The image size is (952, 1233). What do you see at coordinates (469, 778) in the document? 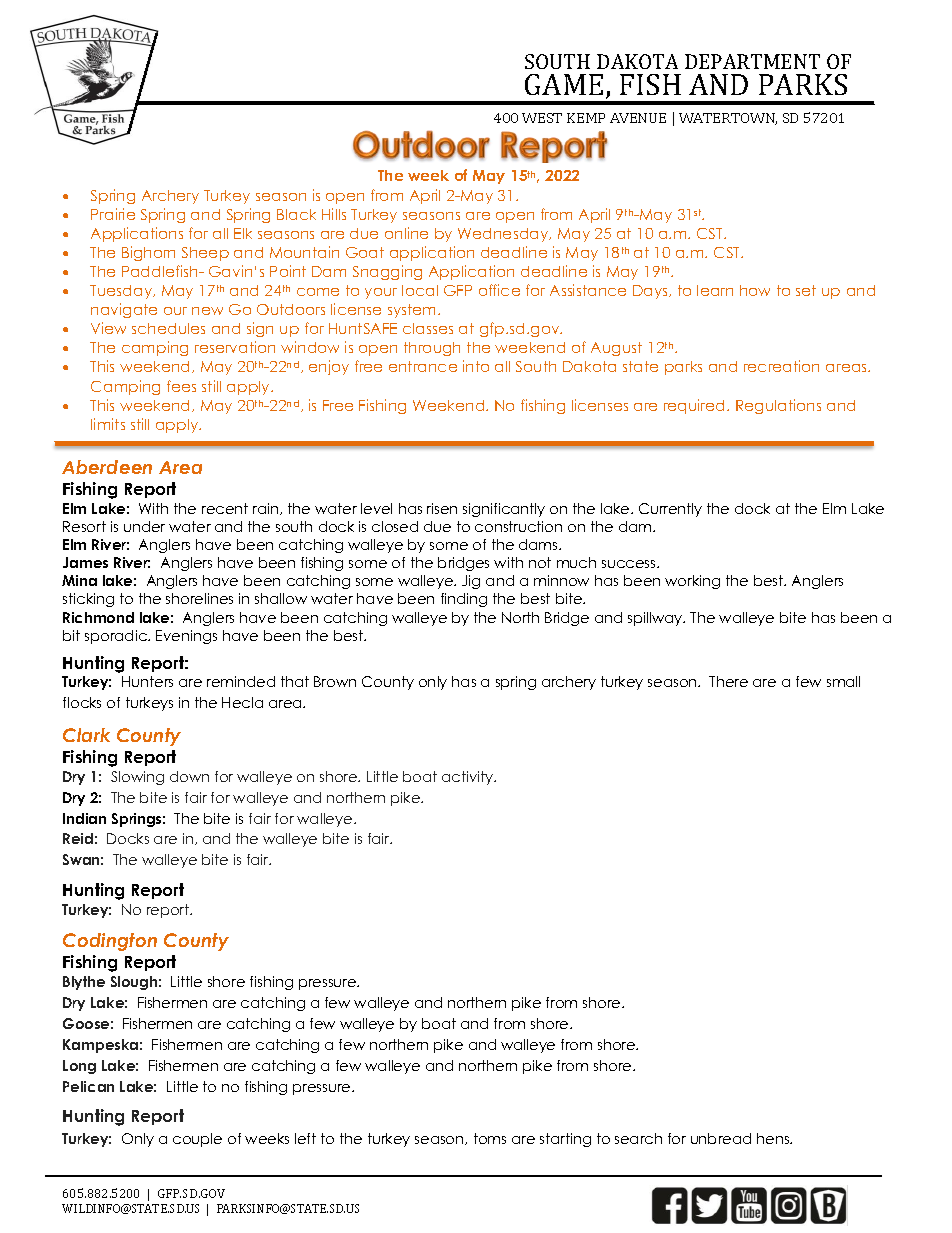
I see `activity` at bounding box center [469, 778].
